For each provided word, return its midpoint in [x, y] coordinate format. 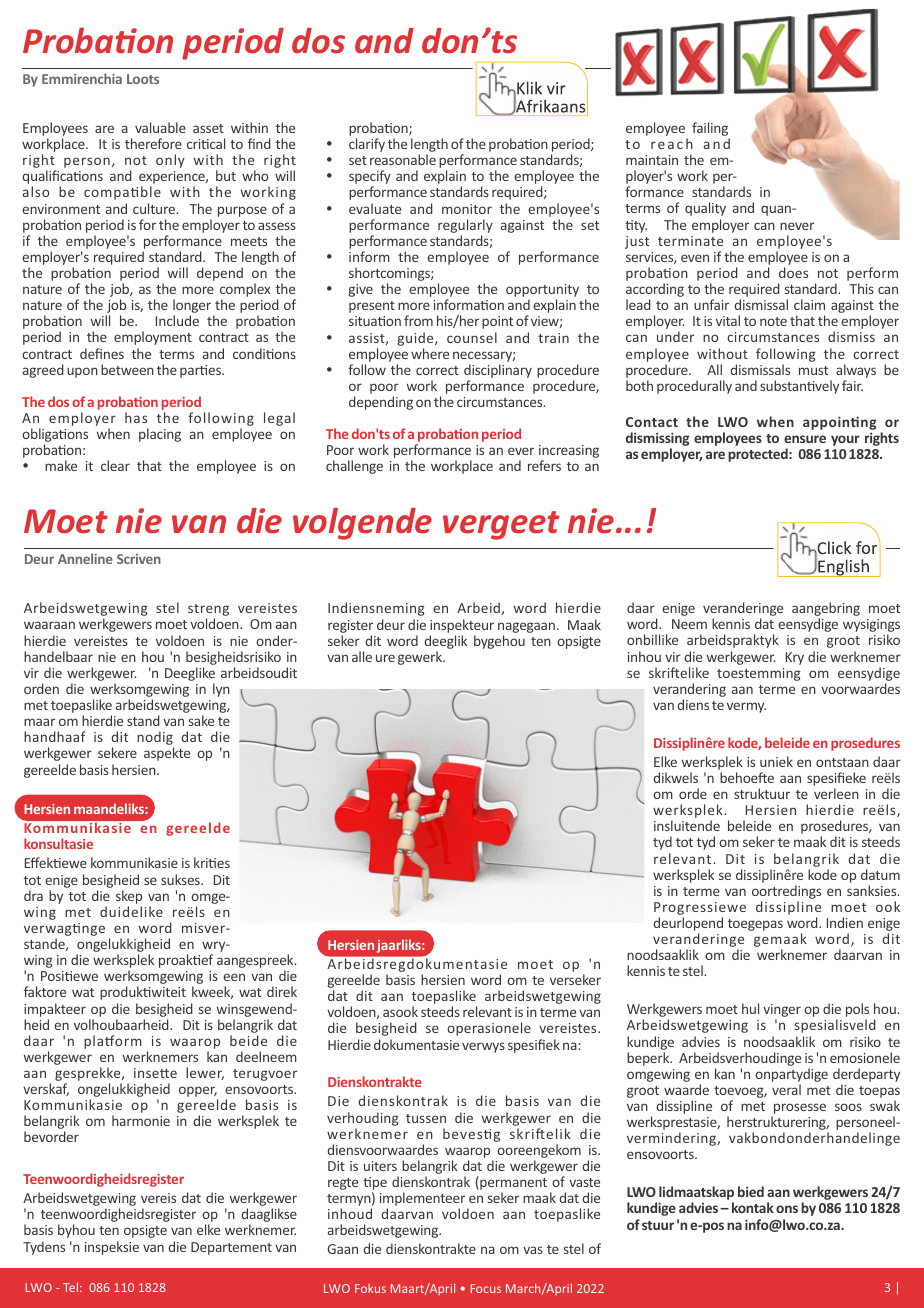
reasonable [403, 159]
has [136, 417]
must [813, 370]
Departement [231, 1248]
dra [33, 895]
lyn [221, 690]
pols [857, 1011]
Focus [486, 1288]
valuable [160, 127]
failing [711, 130]
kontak [753, 1207]
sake [201, 720]
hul [750, 1008]
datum [880, 874]
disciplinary [498, 371]
